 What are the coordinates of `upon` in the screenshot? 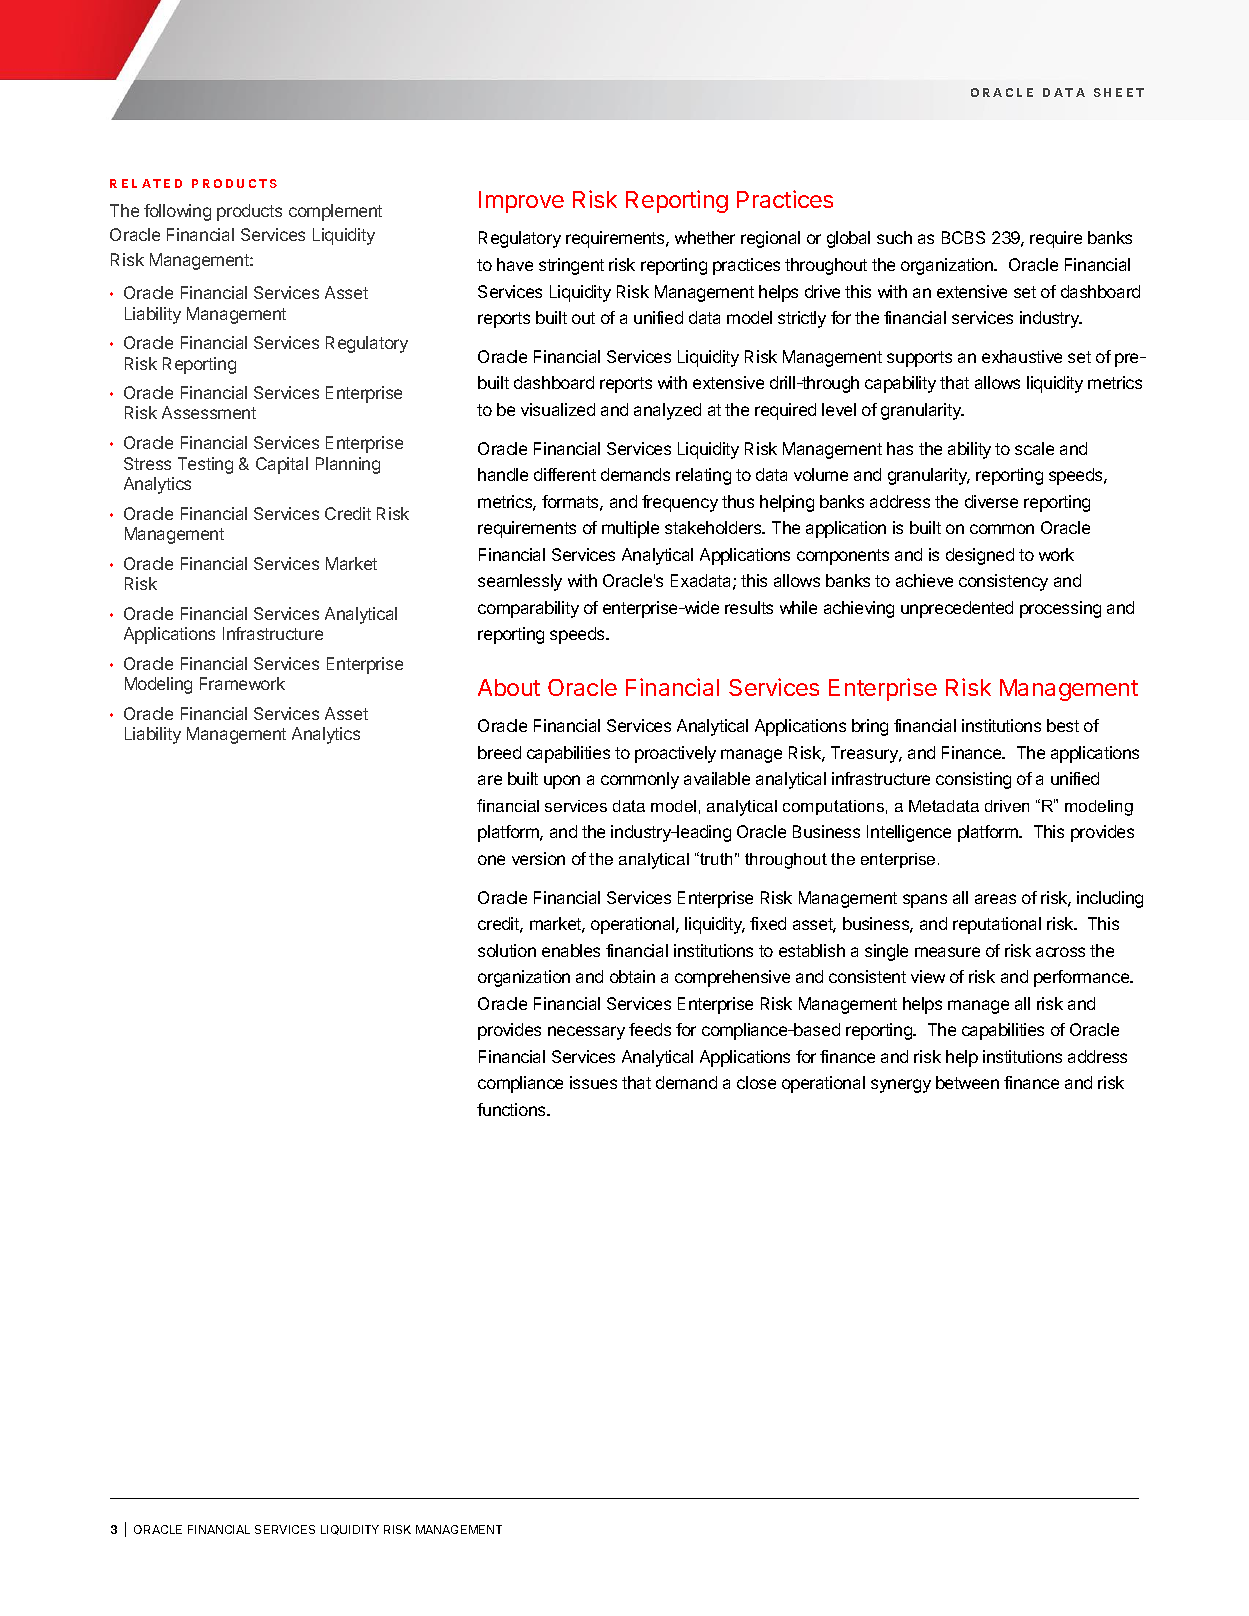 It's located at (562, 782).
